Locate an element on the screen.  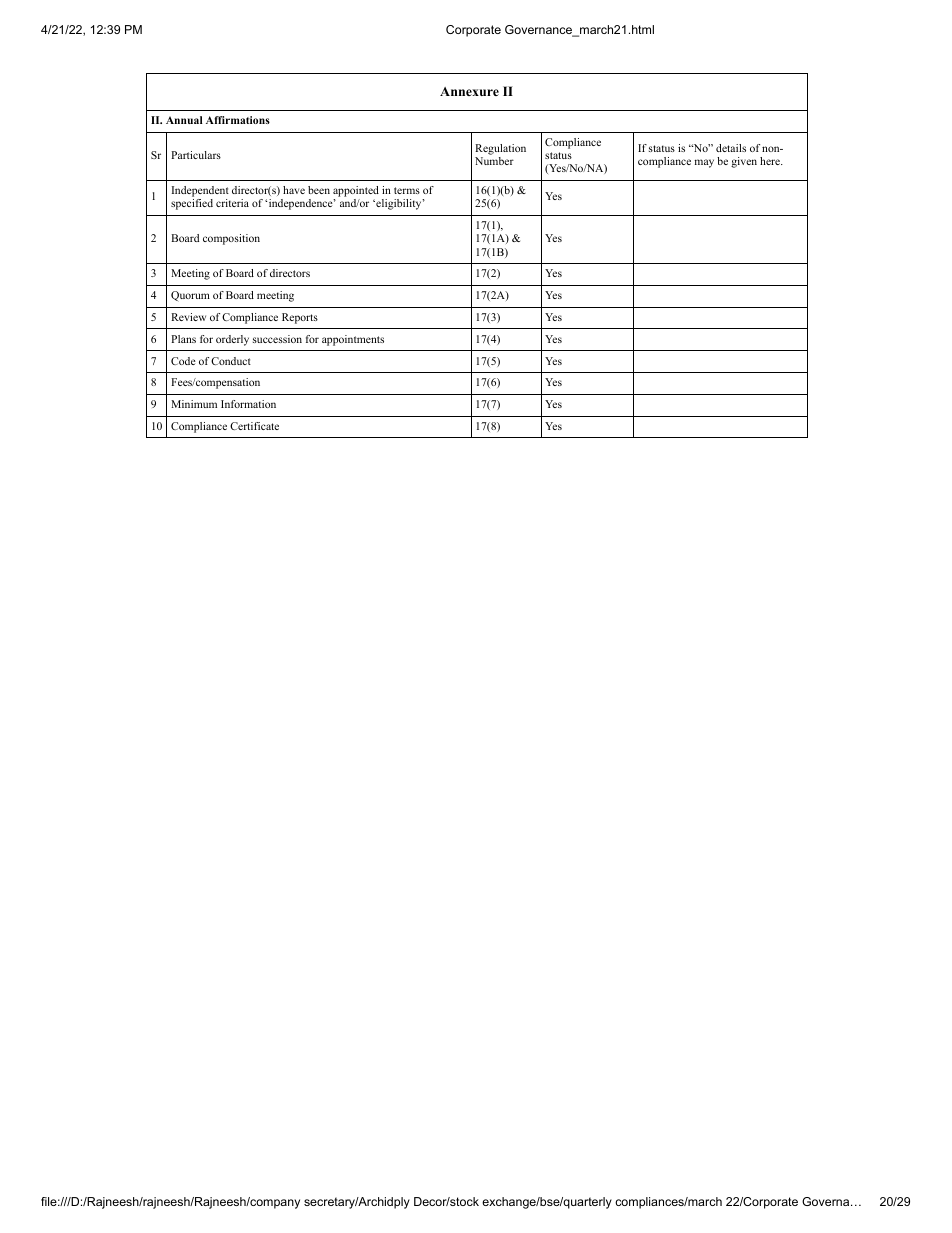
terms is located at coordinates (407, 190).
